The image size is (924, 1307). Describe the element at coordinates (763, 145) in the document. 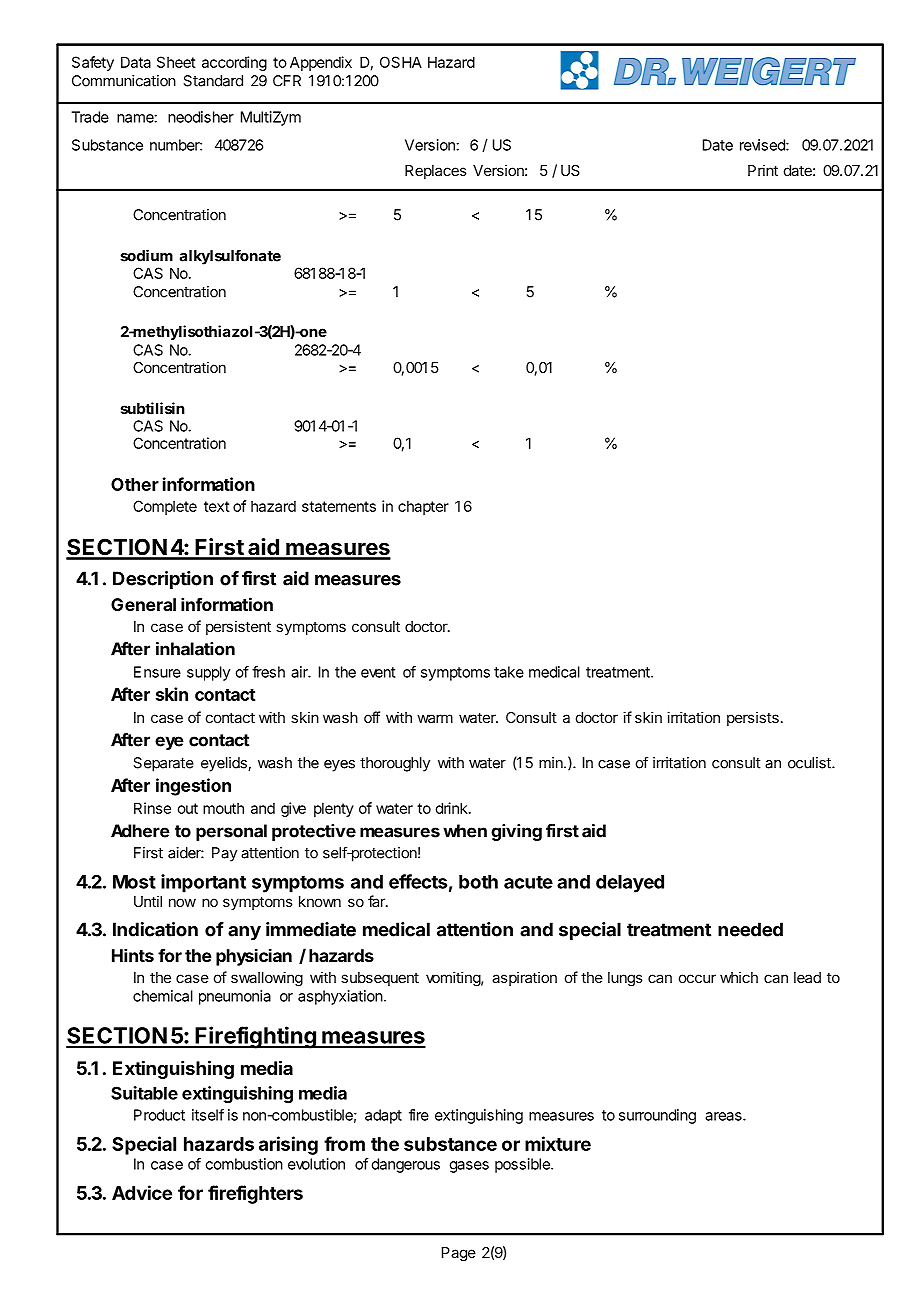

I see `revised` at that location.
